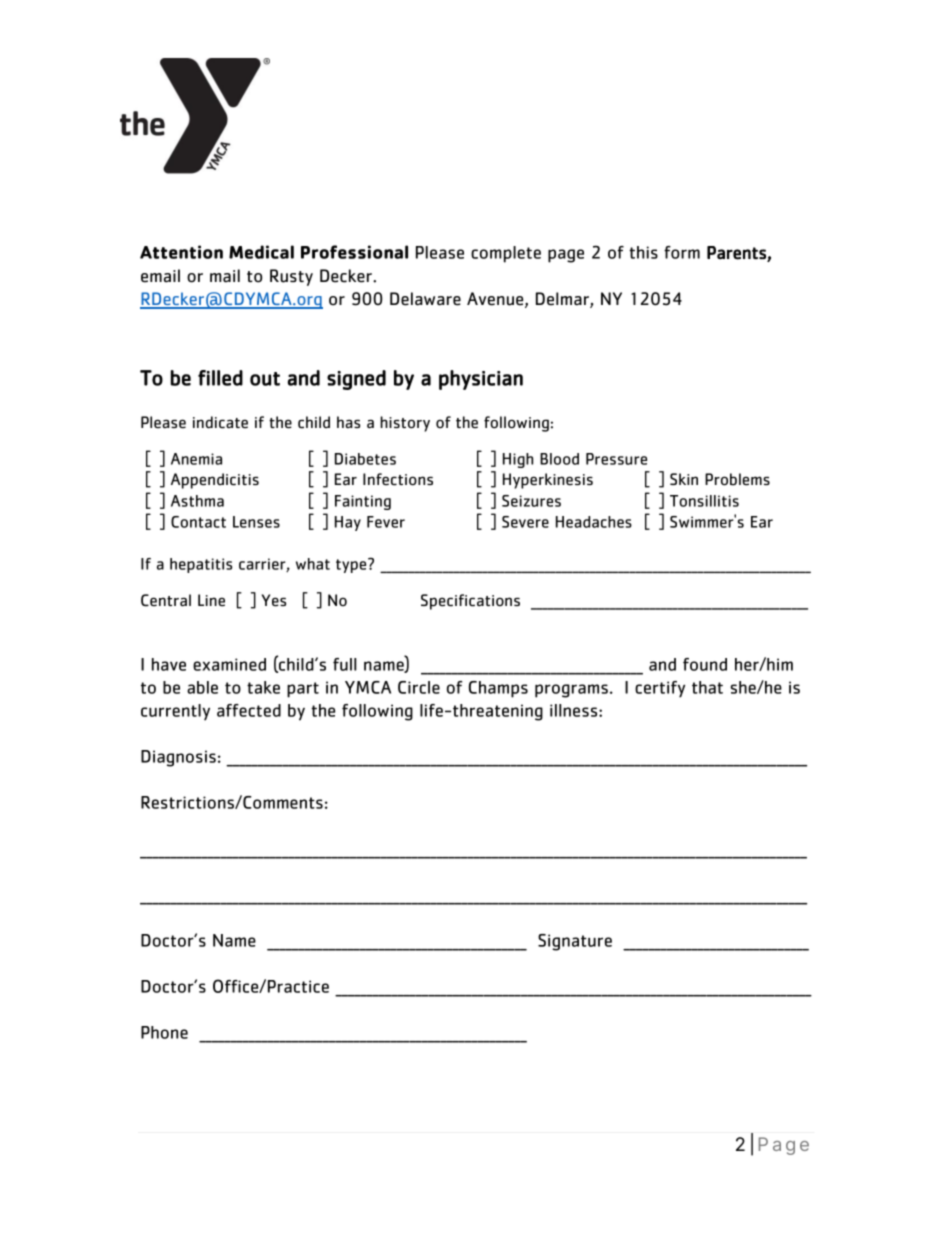 The width and height of the screenshot is (952, 1233). I want to click on affected, so click(249, 710).
